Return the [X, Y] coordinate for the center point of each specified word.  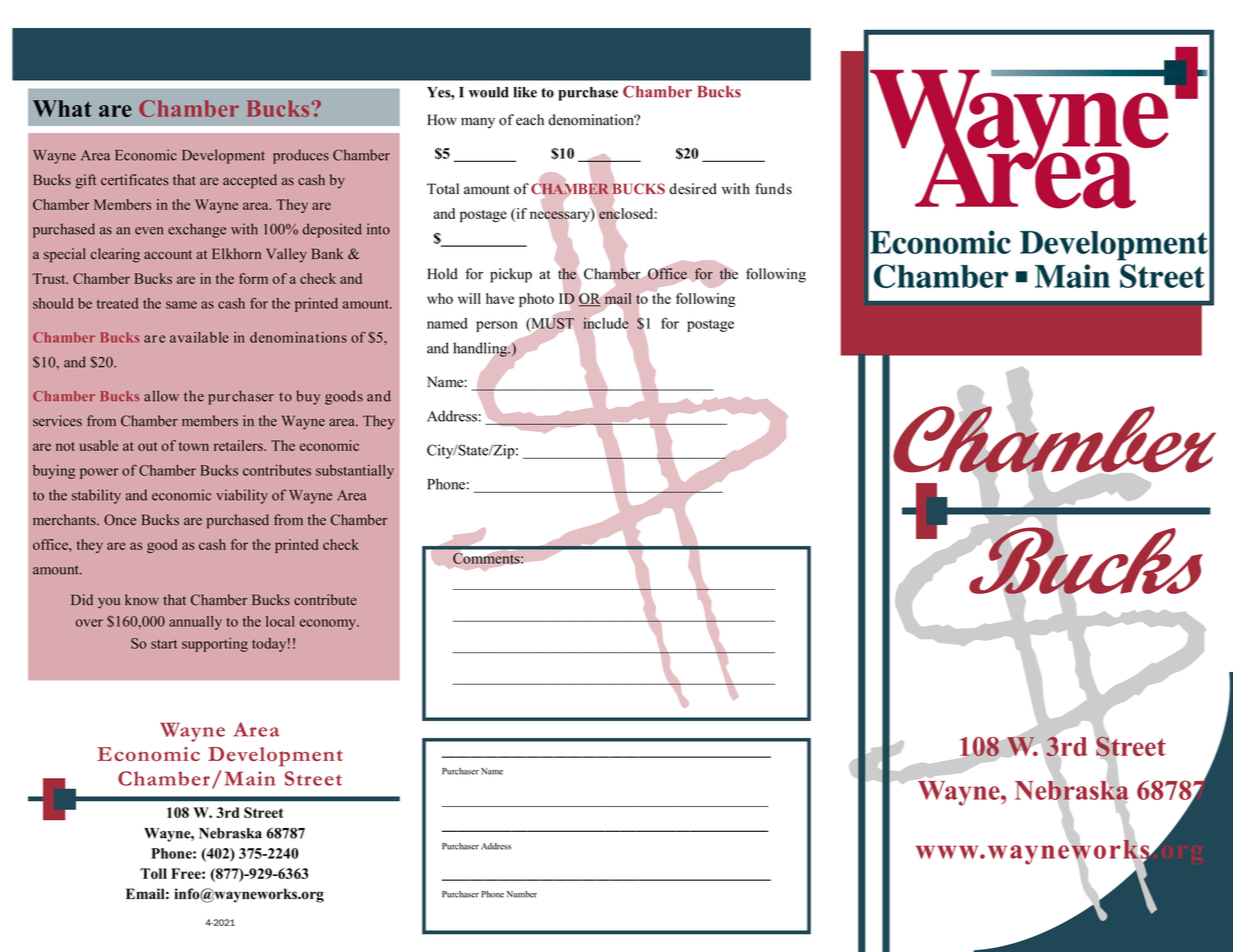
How [442, 120]
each [530, 120]
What [62, 108]
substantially [355, 472]
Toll [153, 873]
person [497, 326]
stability [96, 496]
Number [522, 894]
